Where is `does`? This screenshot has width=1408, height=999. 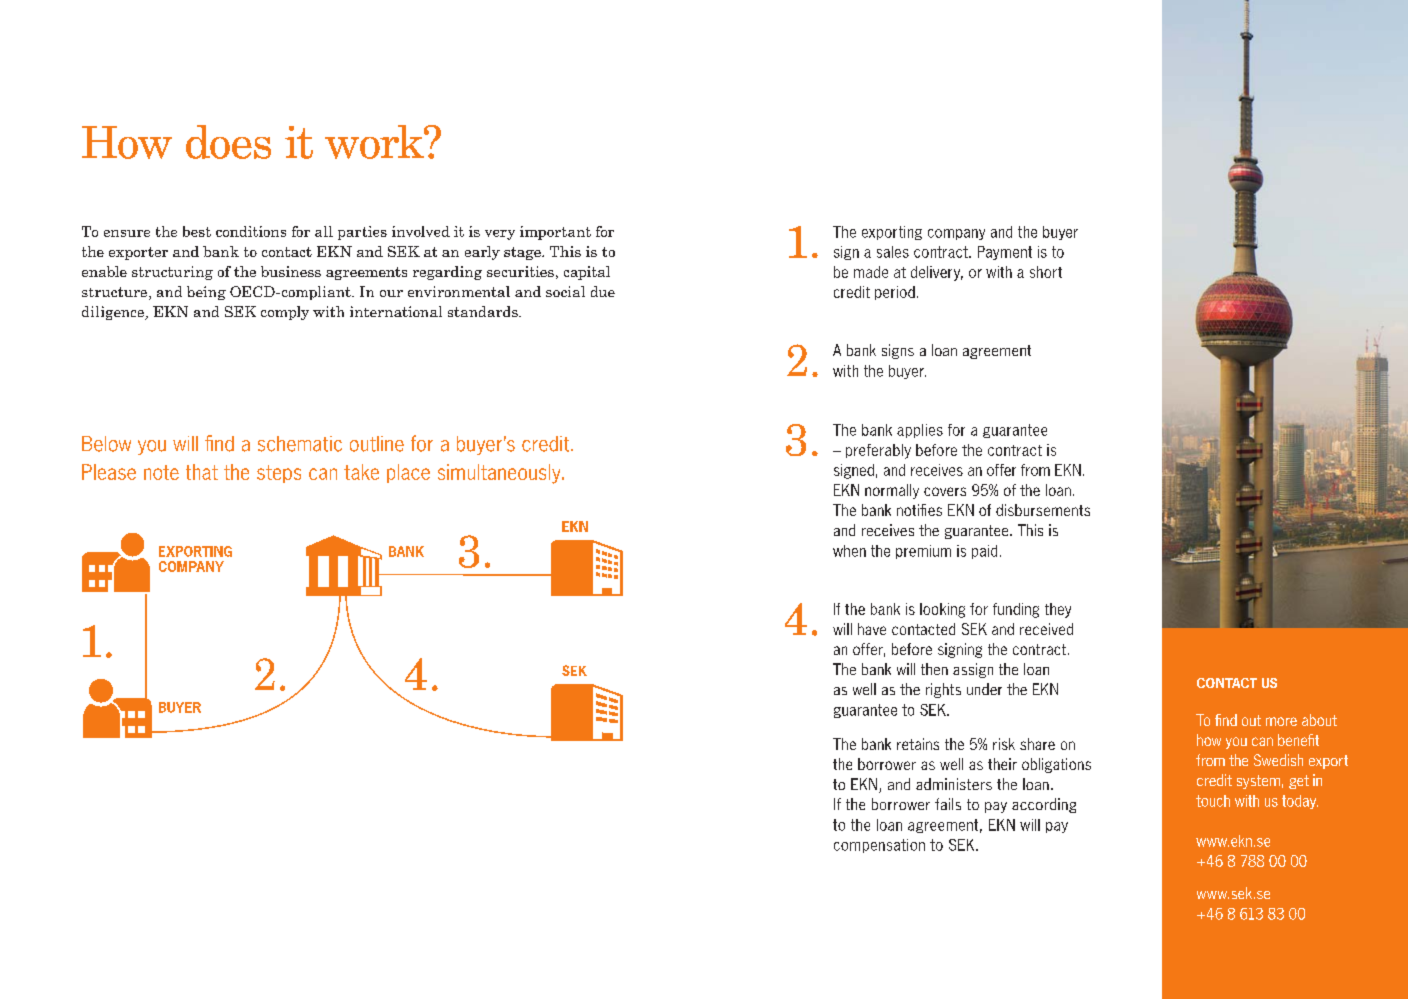 does is located at coordinates (228, 142).
